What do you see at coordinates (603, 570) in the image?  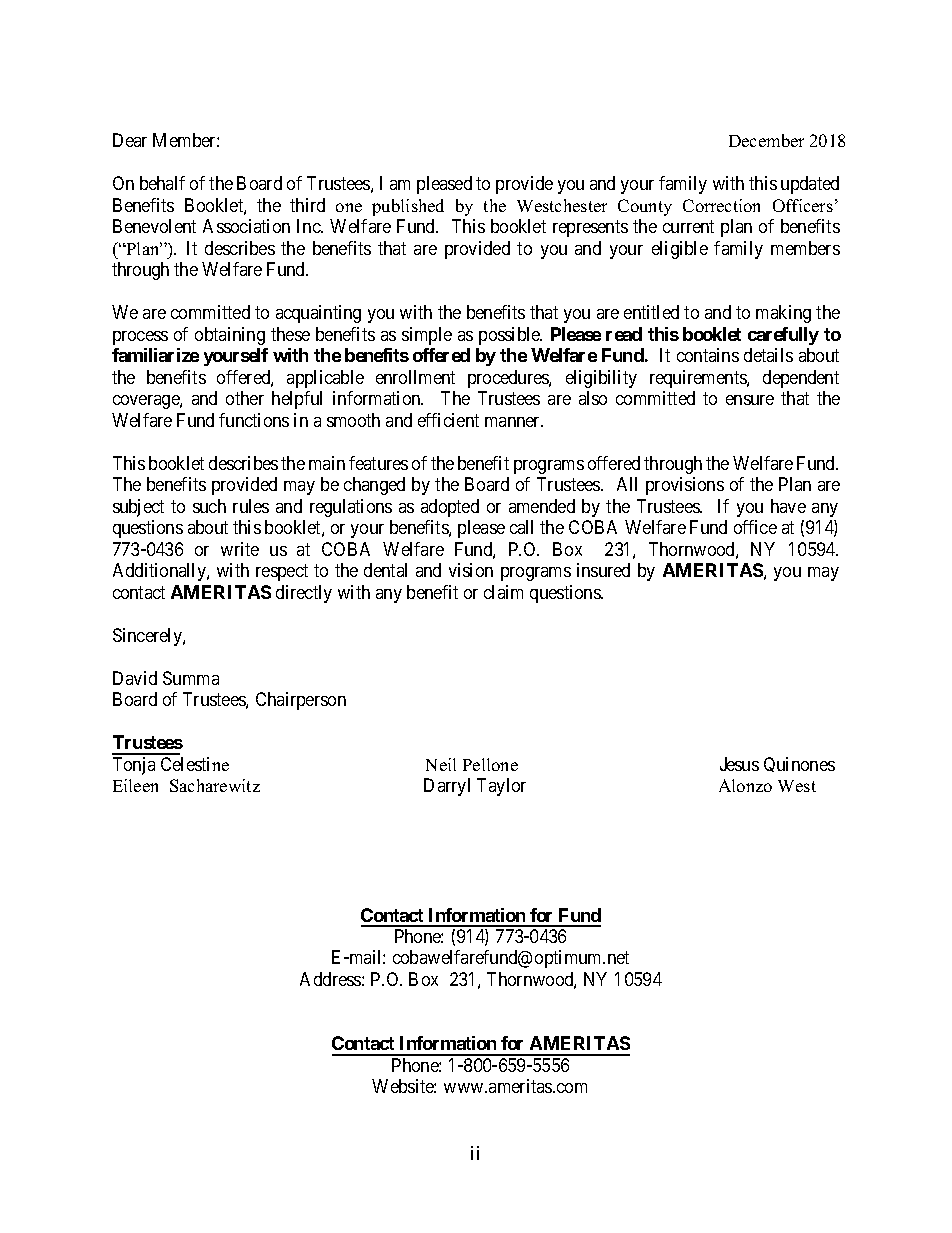 I see `insured` at bounding box center [603, 570].
